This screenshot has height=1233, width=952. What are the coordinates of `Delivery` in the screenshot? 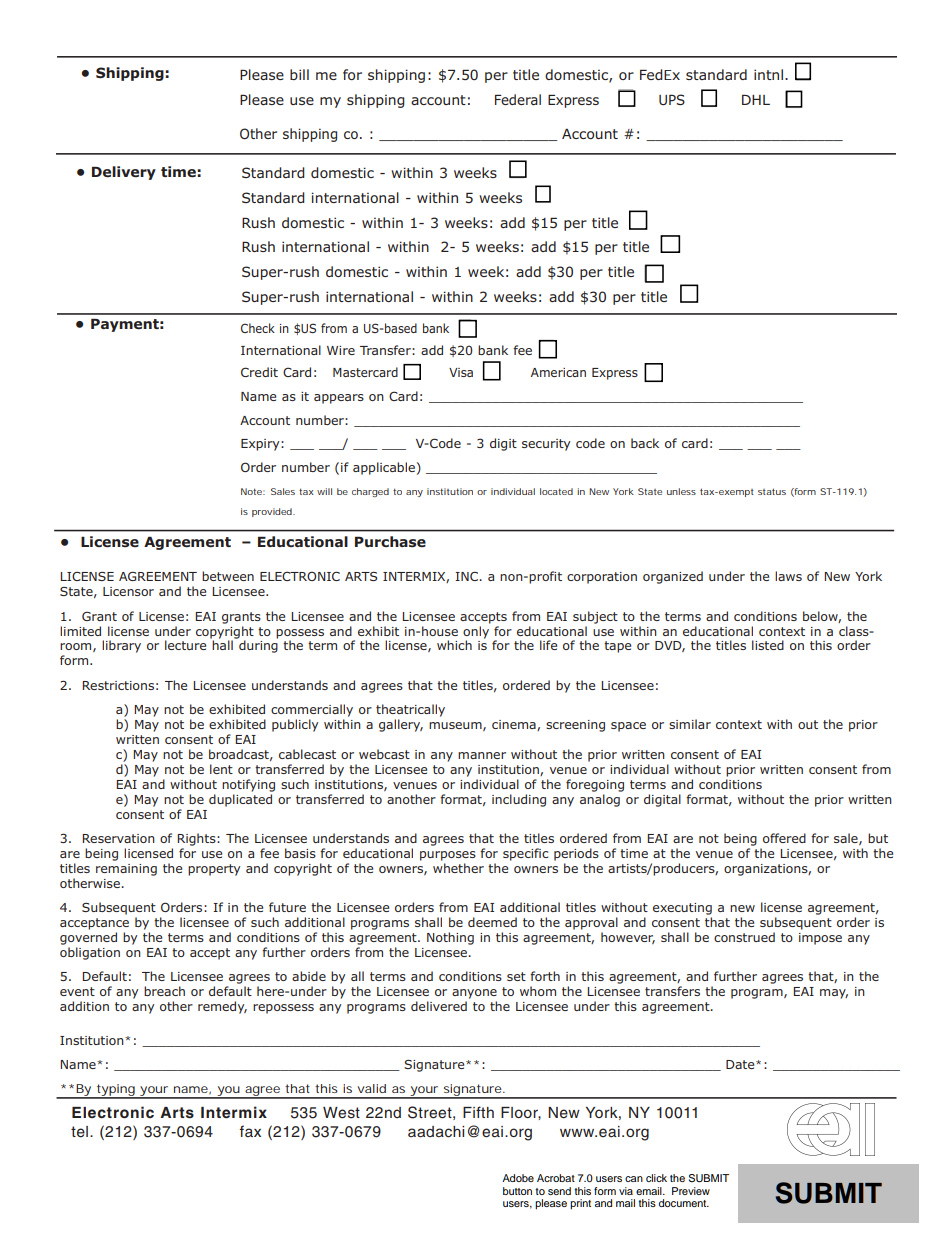 It's located at (124, 173).
